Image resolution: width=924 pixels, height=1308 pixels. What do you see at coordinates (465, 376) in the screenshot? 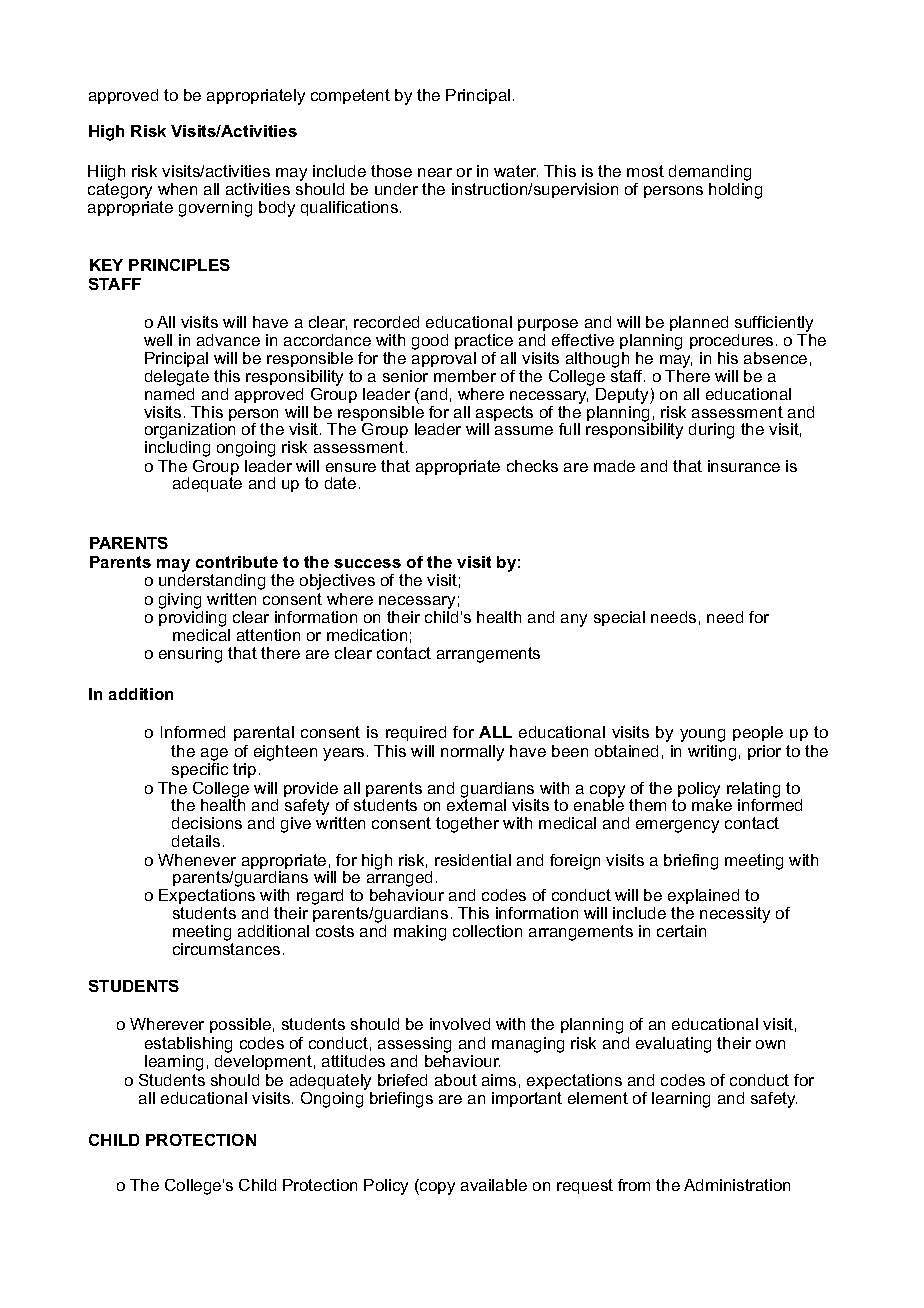
I see `member` at bounding box center [465, 376].
